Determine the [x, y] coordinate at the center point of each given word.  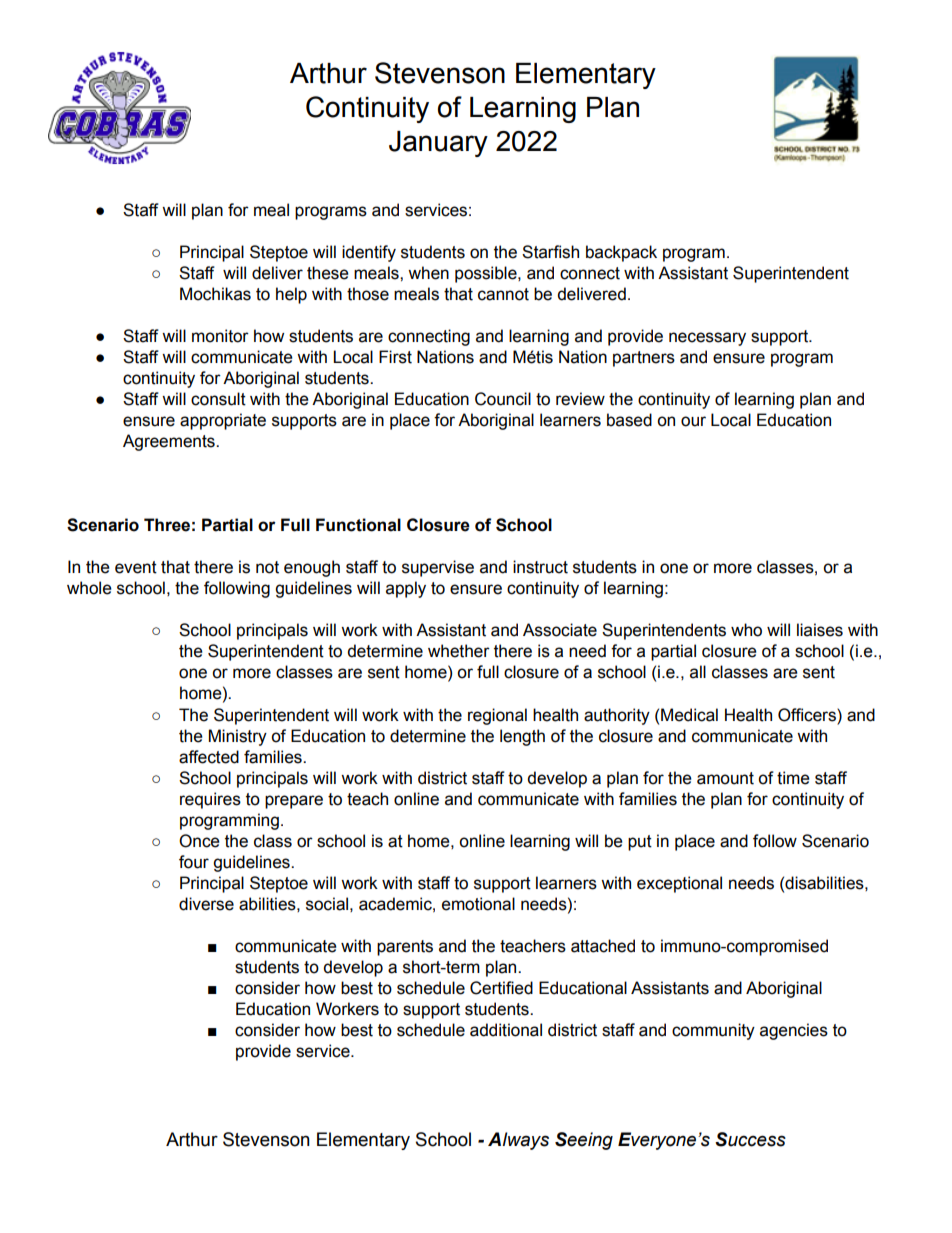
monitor [220, 336]
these [328, 273]
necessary [707, 339]
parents [405, 948]
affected [209, 757]
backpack [621, 253]
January [438, 144]
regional [497, 716]
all [698, 672]
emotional [478, 904]
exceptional [679, 884]
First [395, 357]
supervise [438, 568]
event [136, 567]
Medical [689, 715]
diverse [206, 904]
